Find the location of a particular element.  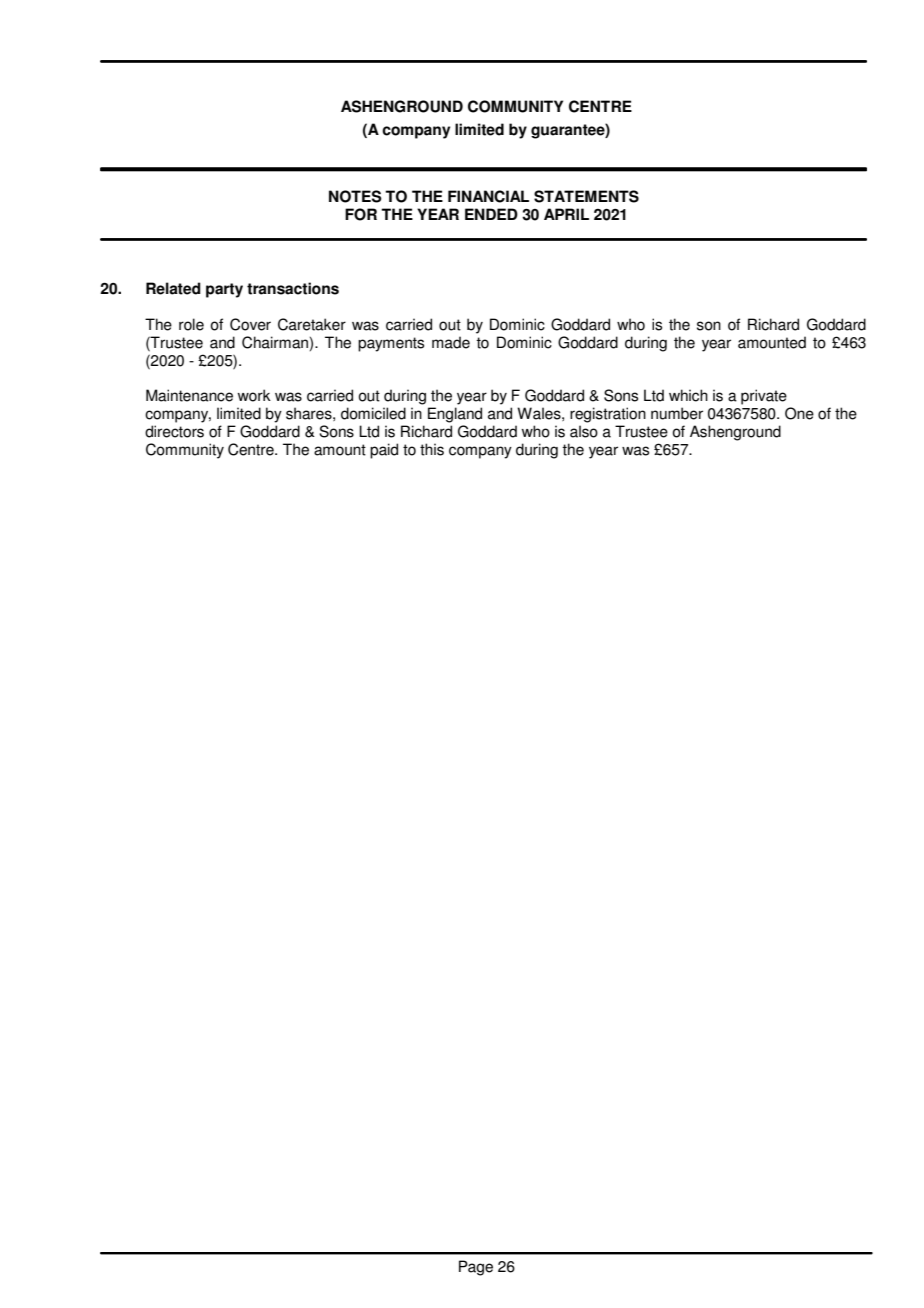

directors is located at coordinates (174, 431).
